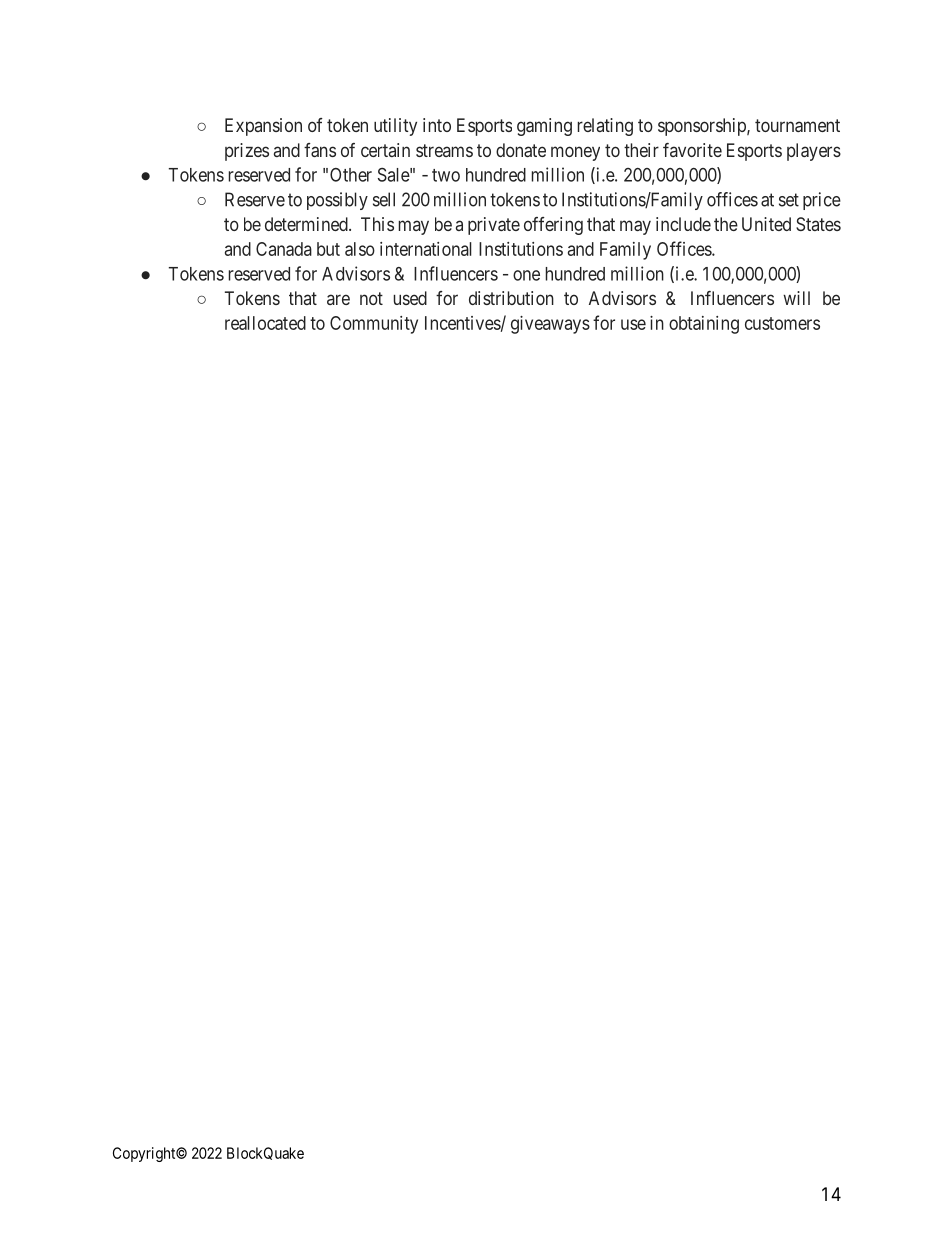  What do you see at coordinates (550, 325) in the screenshot?
I see `giveaways` at bounding box center [550, 325].
